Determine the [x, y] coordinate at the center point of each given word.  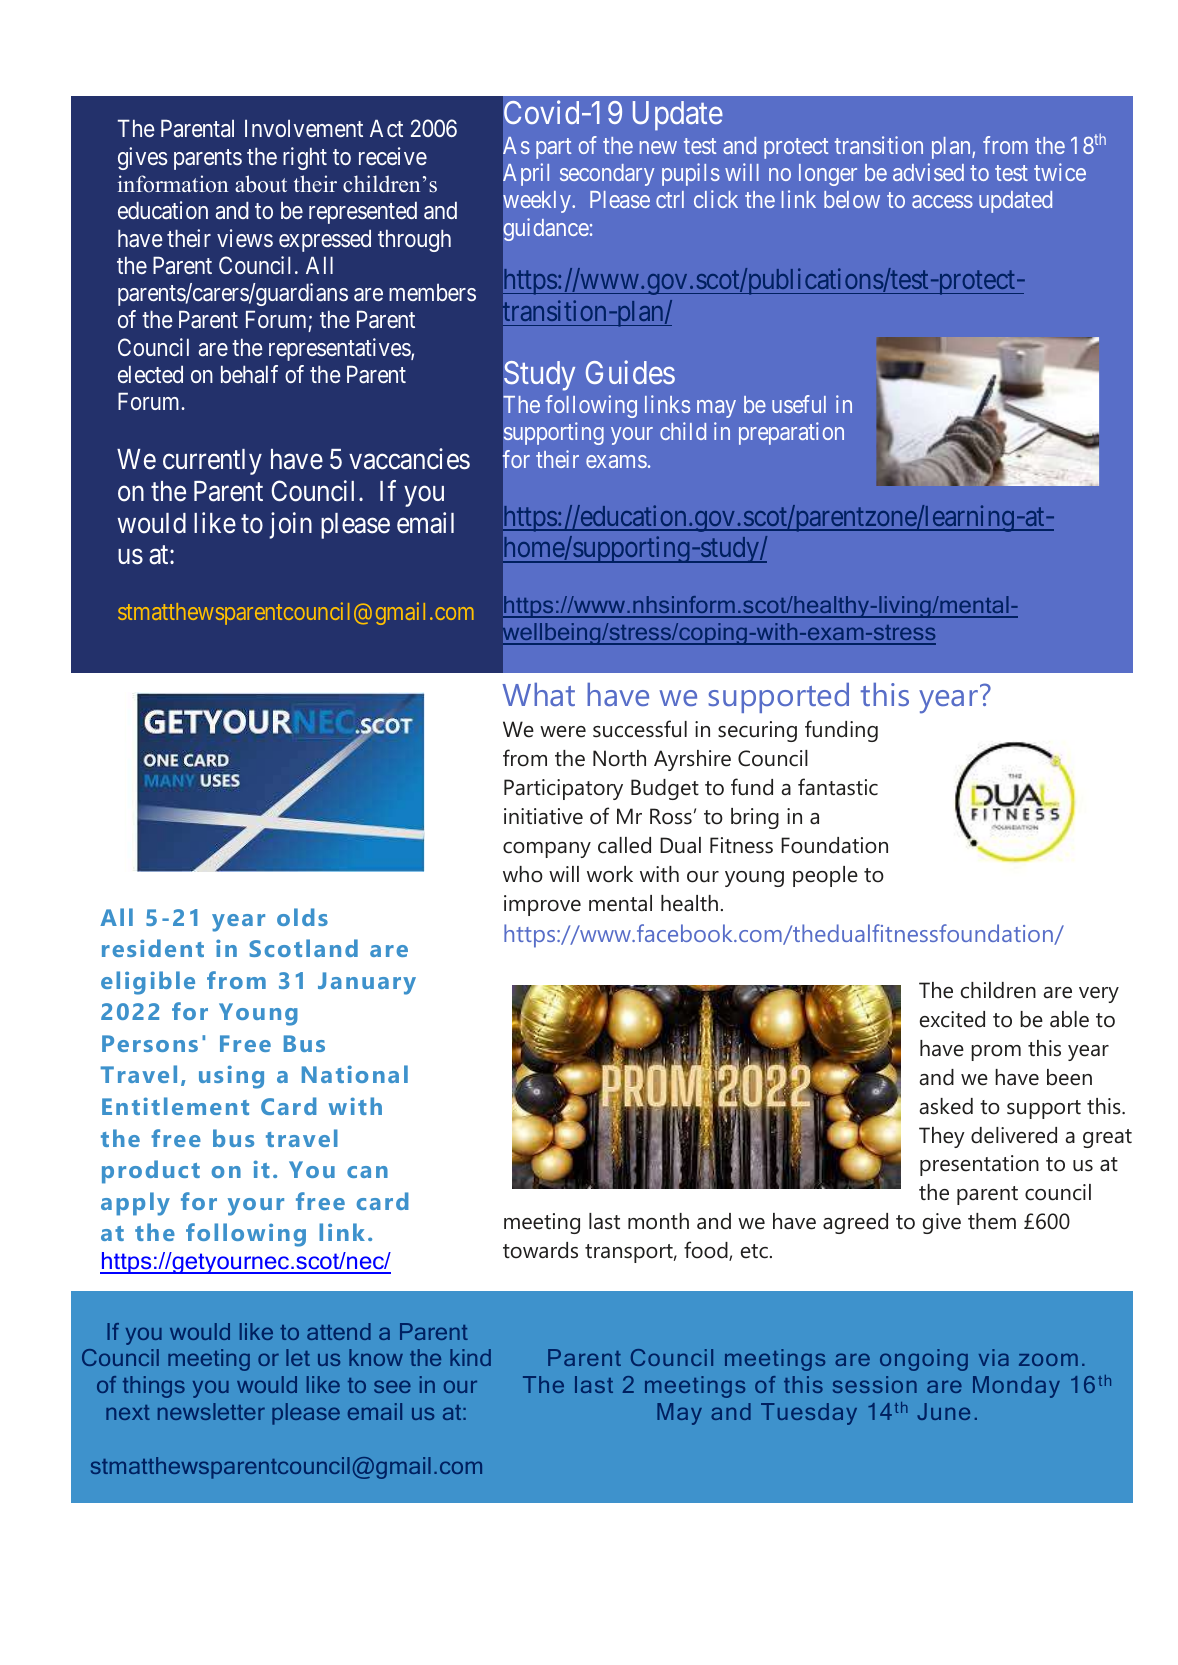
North [619, 758]
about [261, 184]
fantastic [838, 787]
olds [302, 917]
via [994, 1357]
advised [928, 172]
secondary [607, 175]
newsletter [211, 1411]
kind [470, 1357]
